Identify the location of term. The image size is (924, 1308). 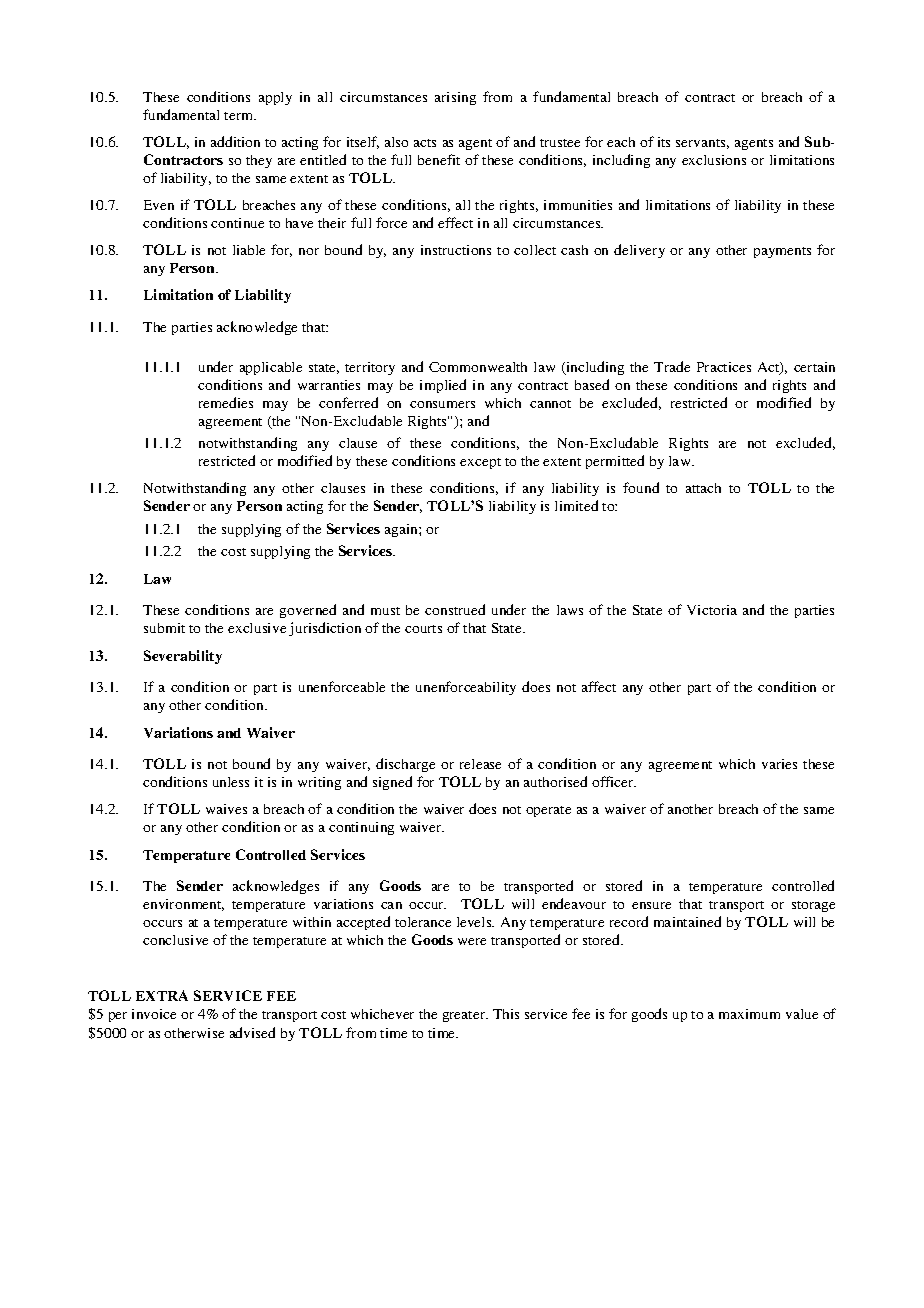
(240, 116).
